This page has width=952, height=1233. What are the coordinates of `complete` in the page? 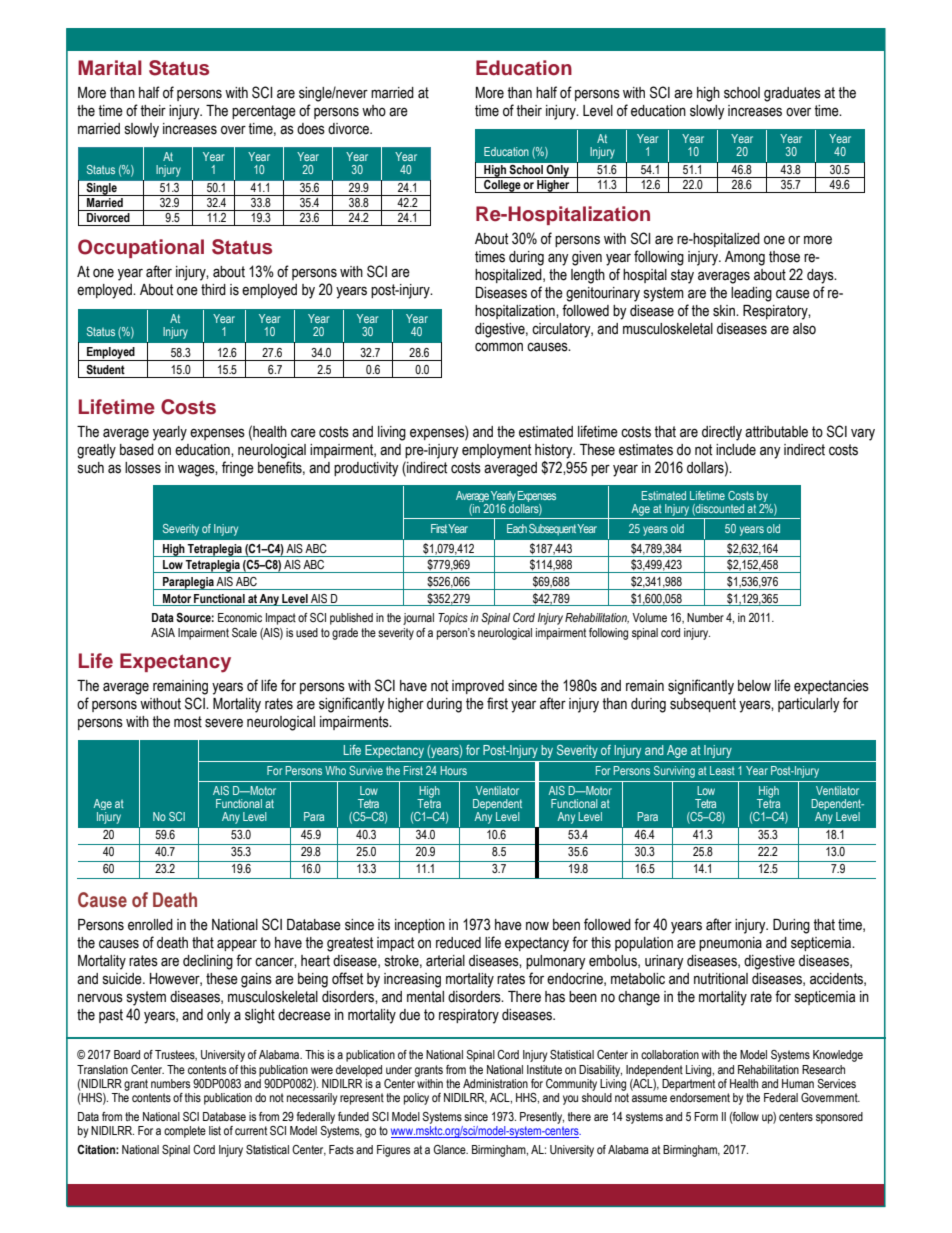 It's located at (185, 1132).
